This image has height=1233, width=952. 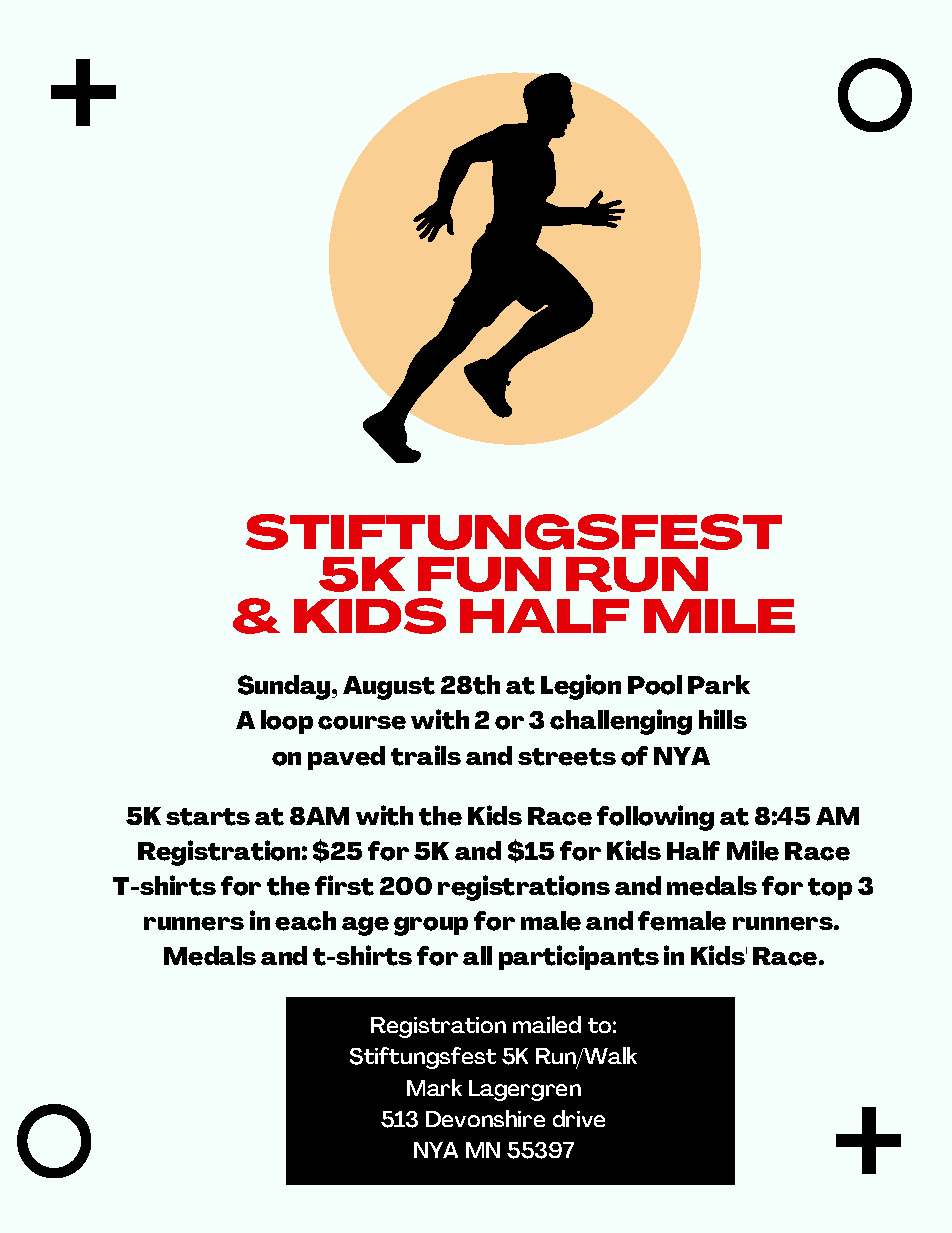 What do you see at coordinates (567, 757) in the image?
I see `streets` at bounding box center [567, 757].
